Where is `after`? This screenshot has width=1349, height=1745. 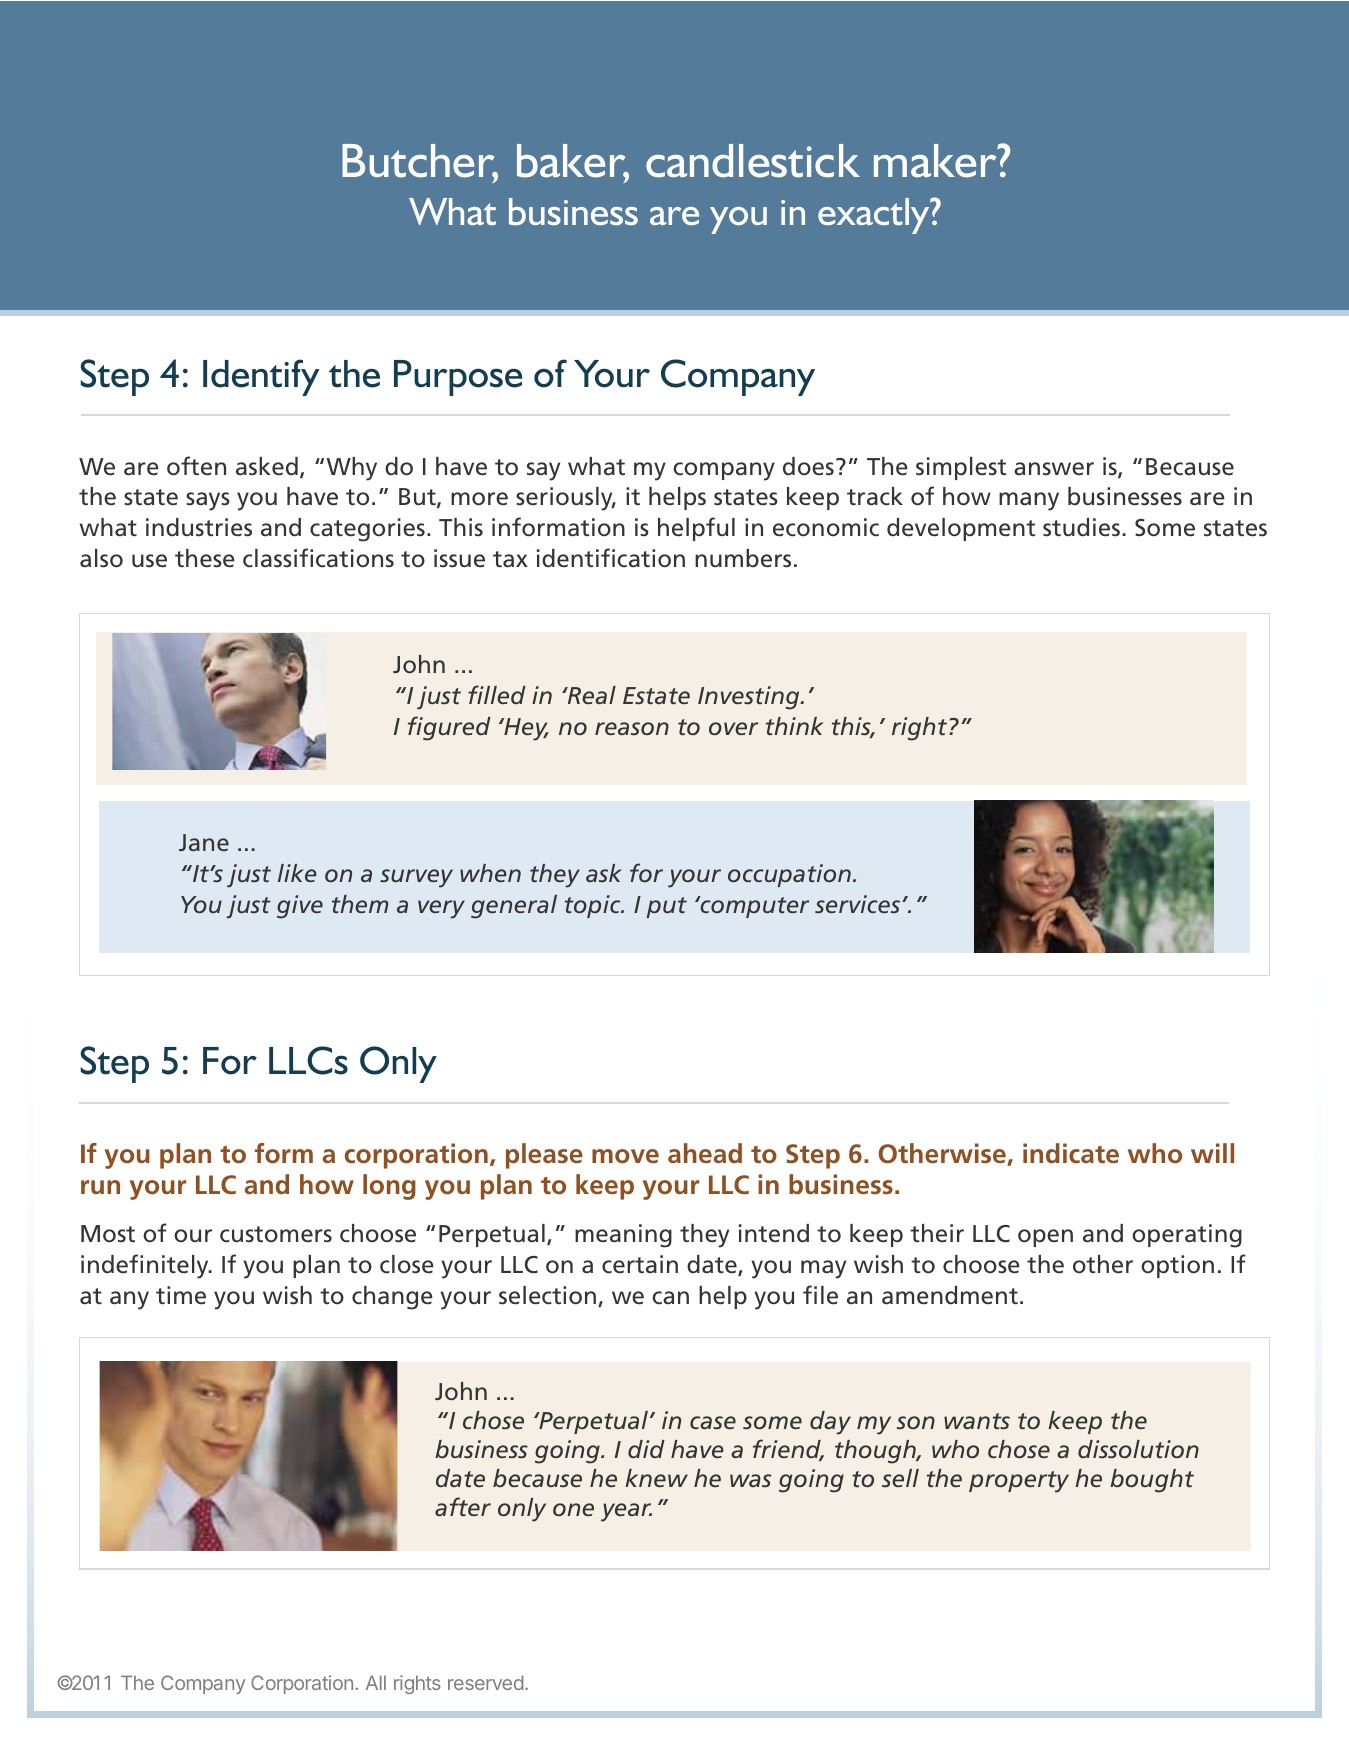
after is located at coordinates (463, 1507).
